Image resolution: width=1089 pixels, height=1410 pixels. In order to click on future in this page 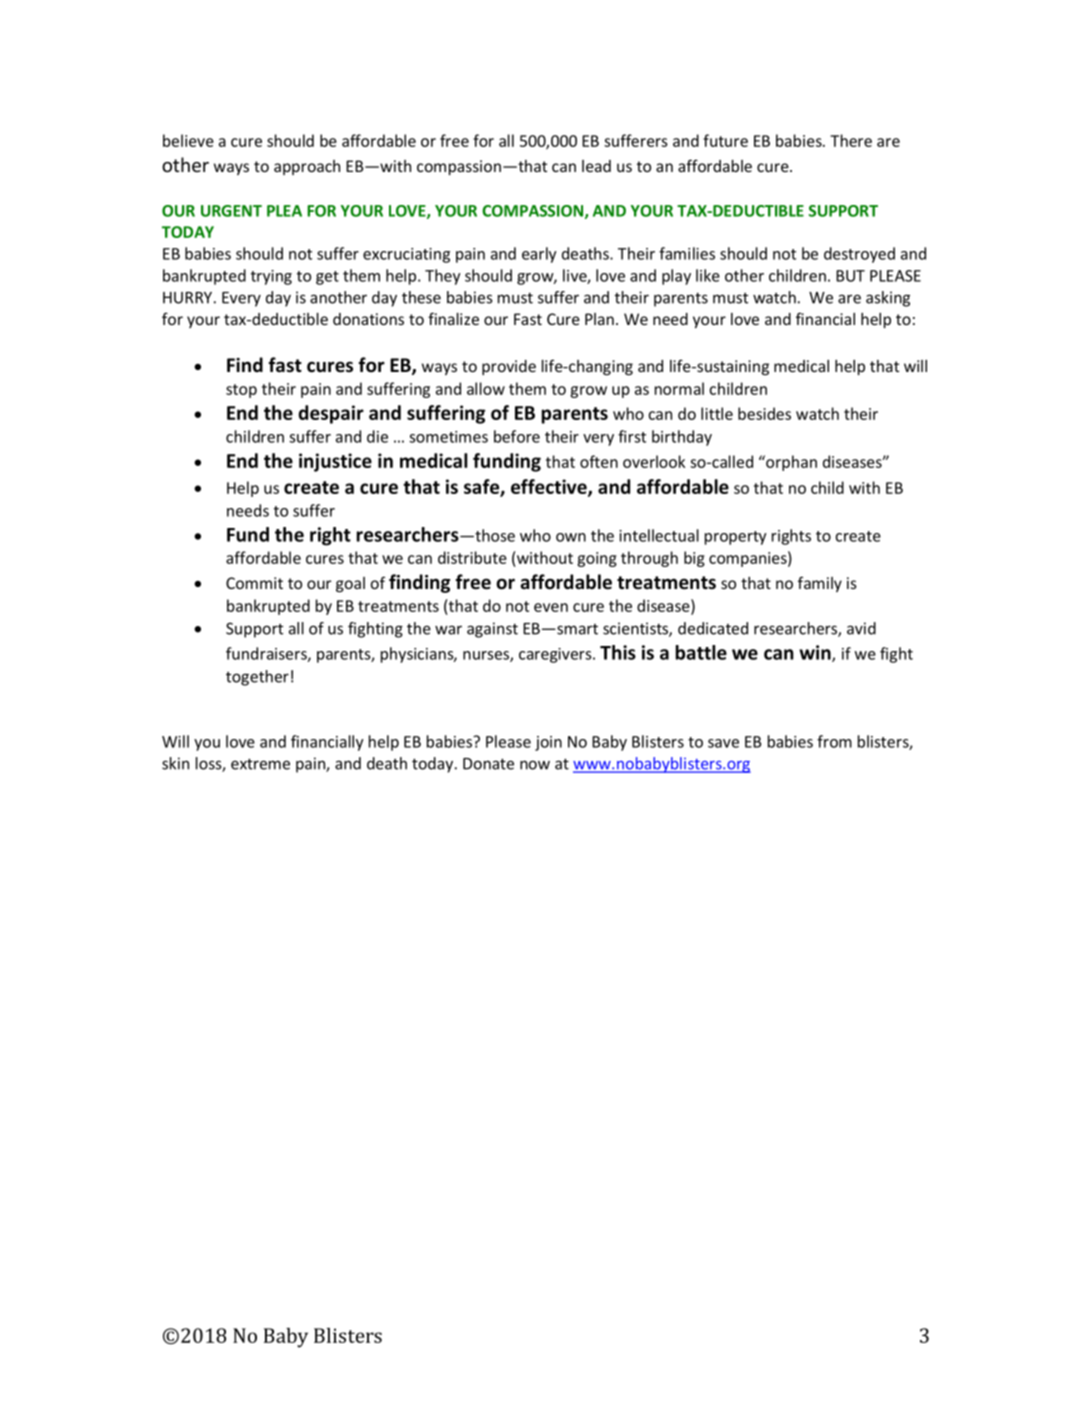, I will do `click(725, 140)`.
